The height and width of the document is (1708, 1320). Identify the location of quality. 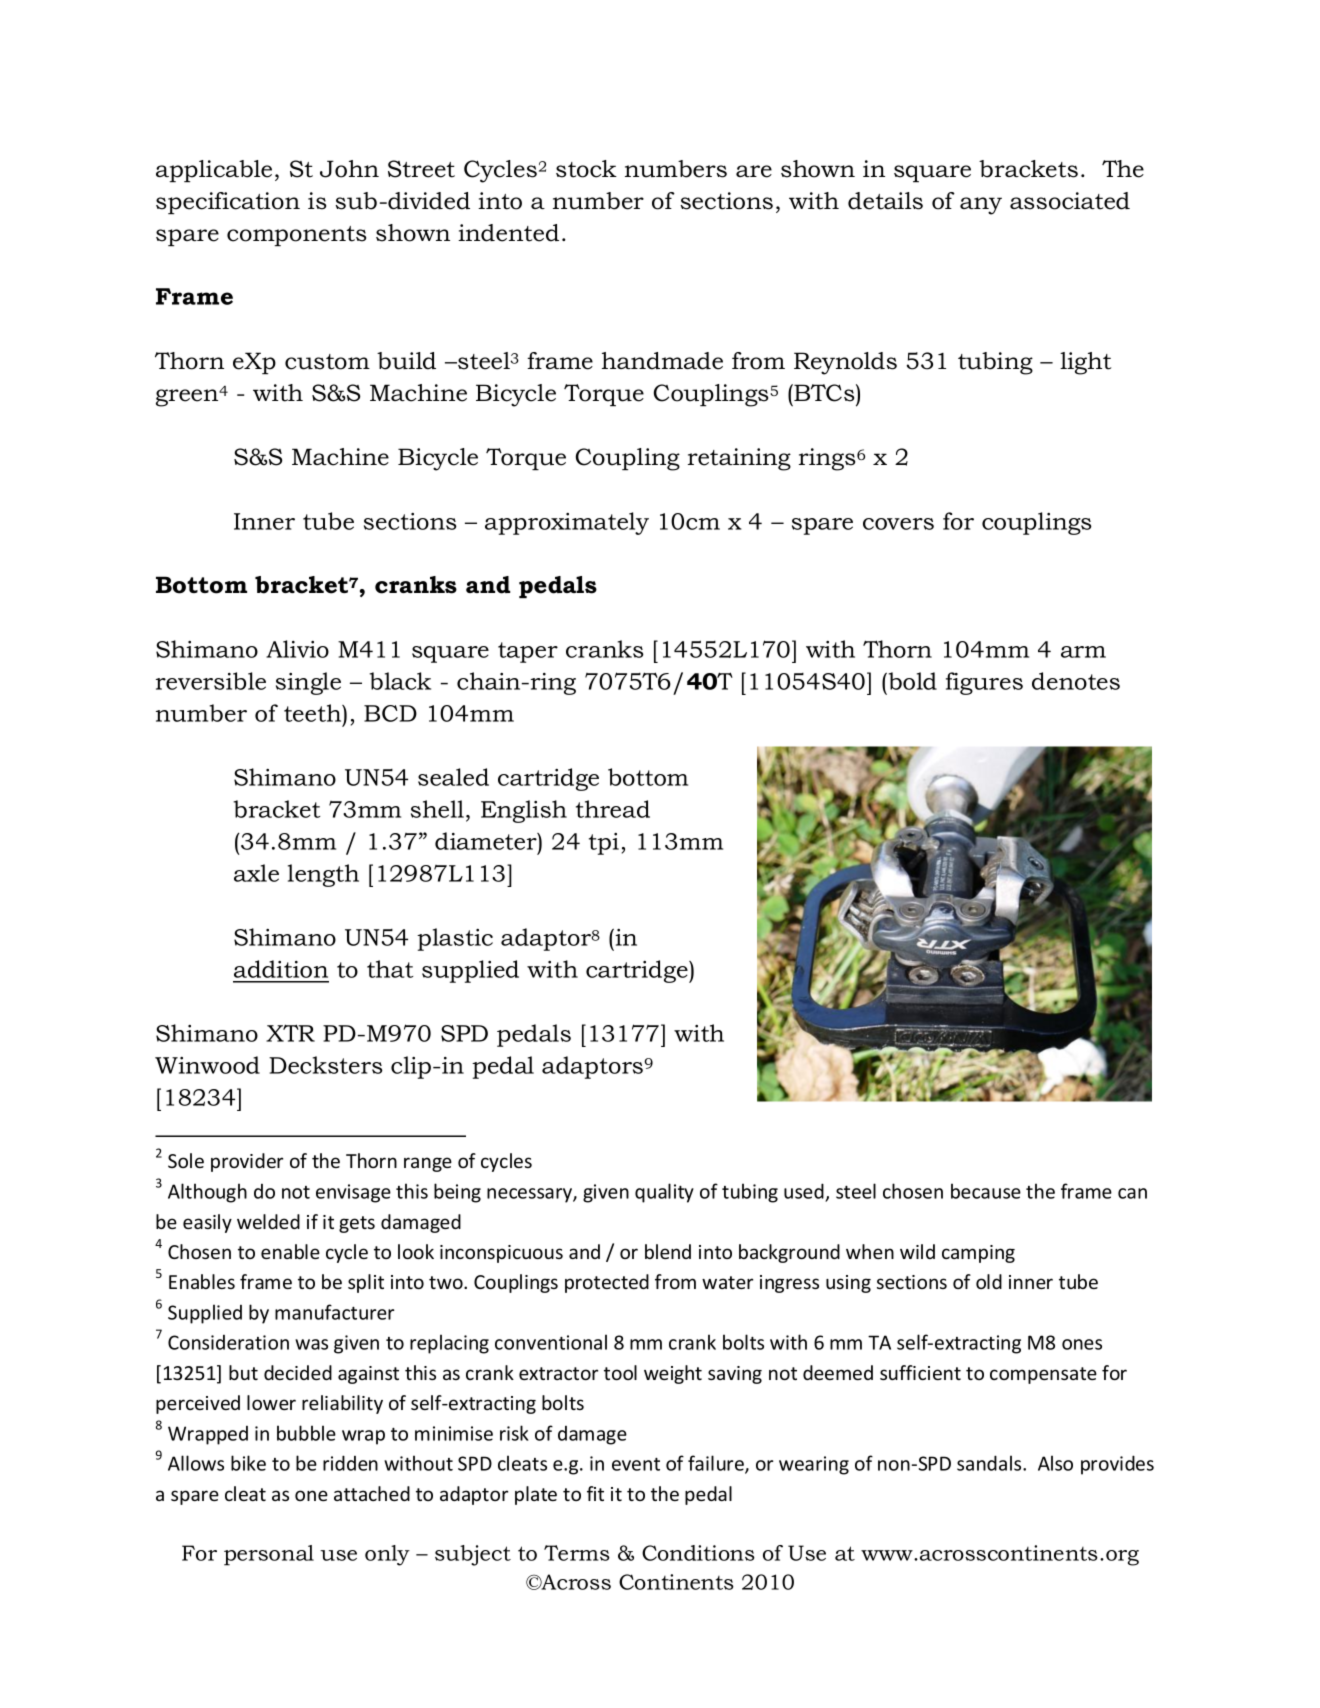
(664, 1193).
